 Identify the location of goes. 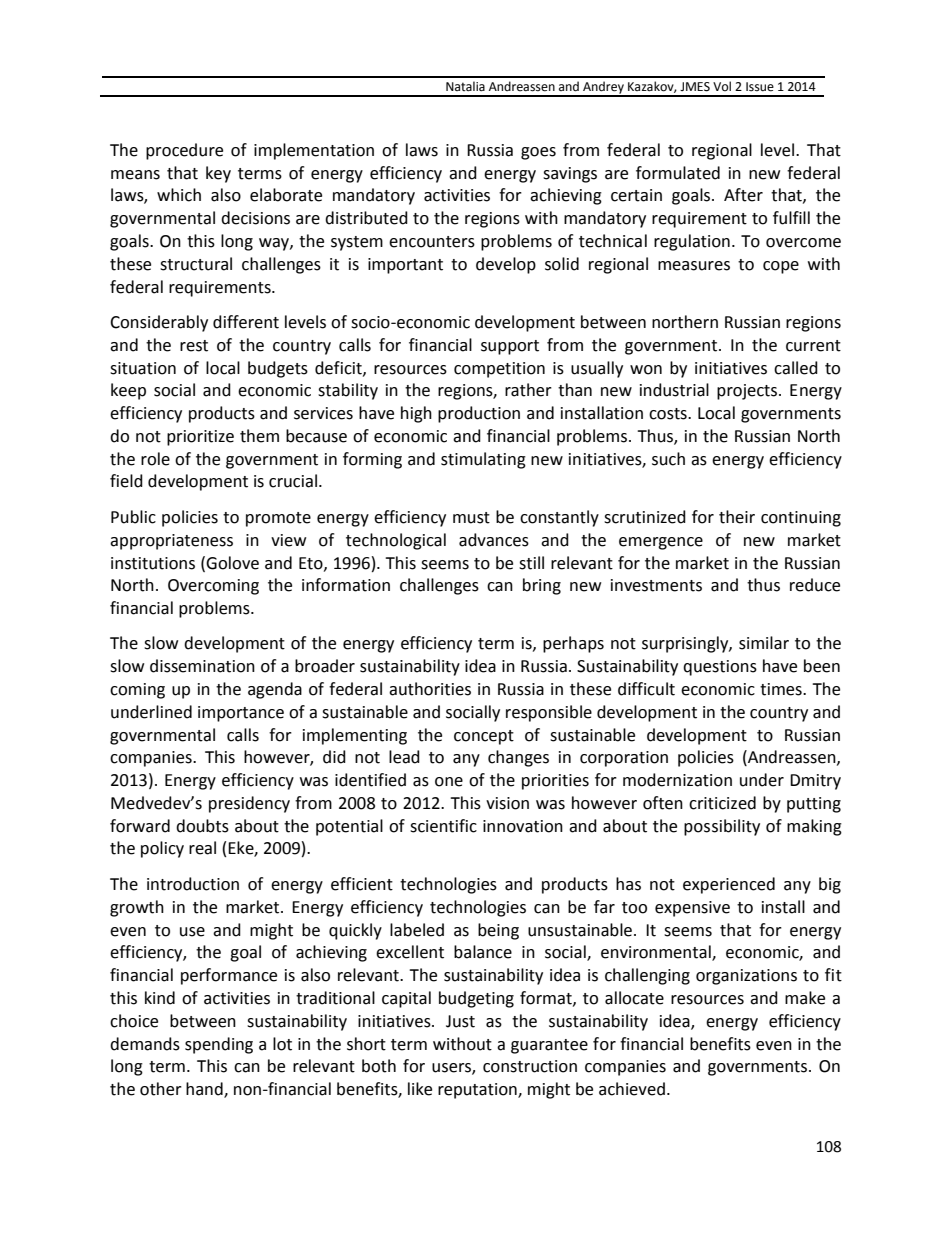
(538, 153).
